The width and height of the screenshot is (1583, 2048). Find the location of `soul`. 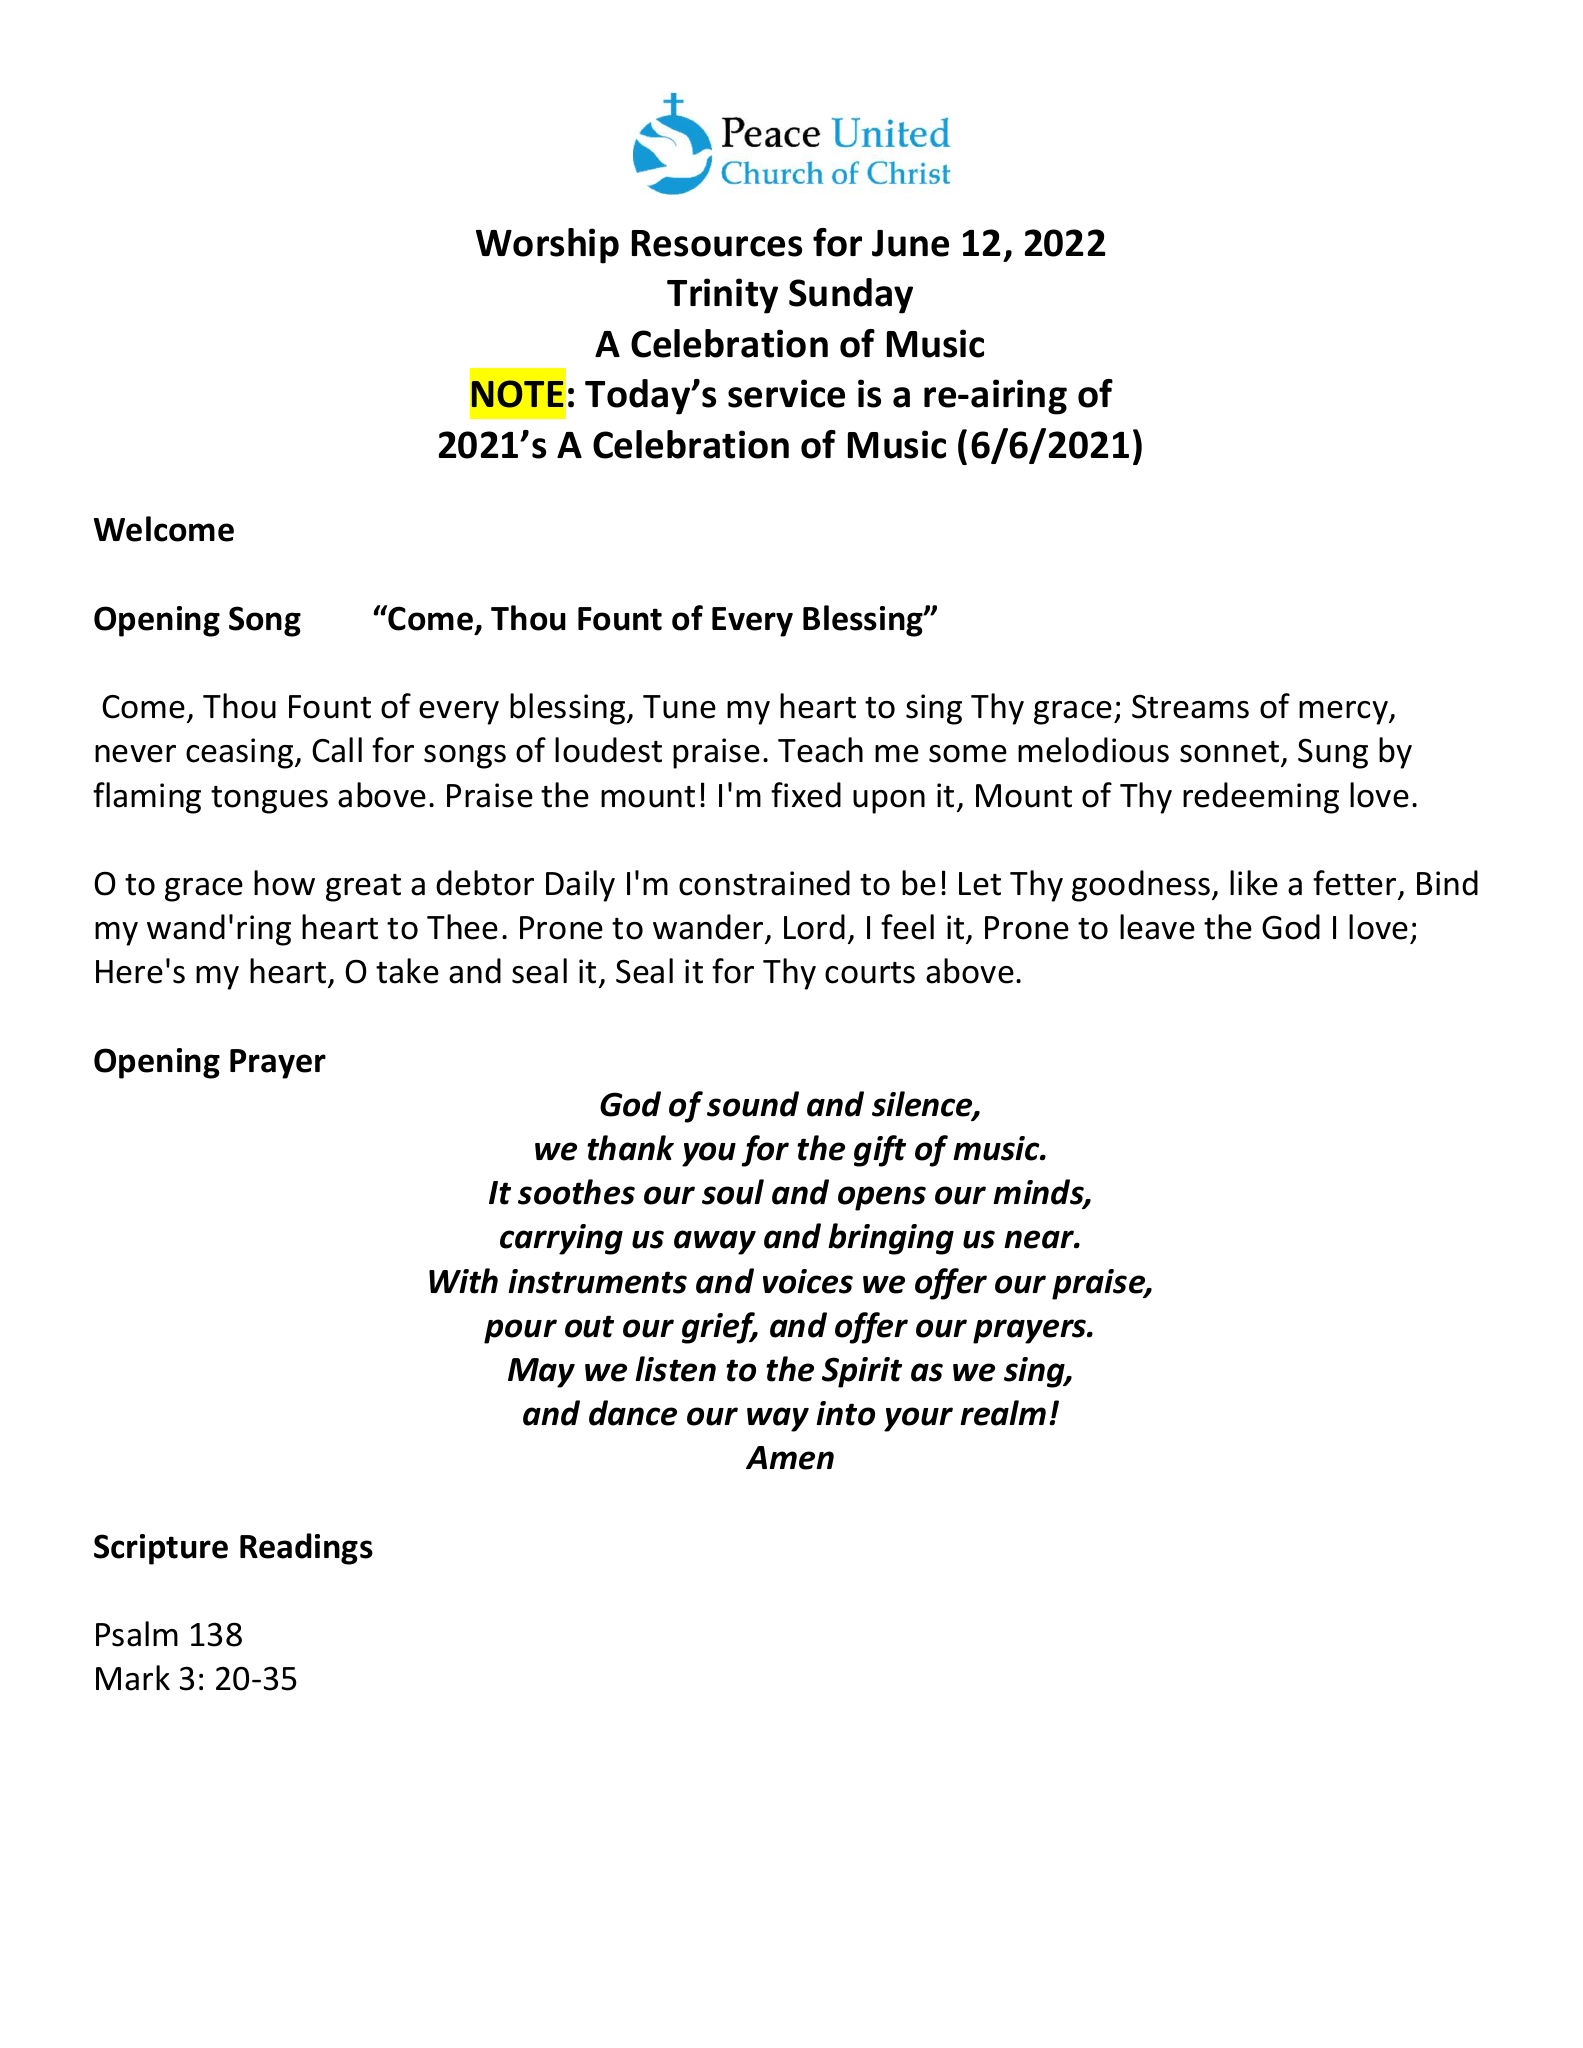

soul is located at coordinates (733, 1192).
